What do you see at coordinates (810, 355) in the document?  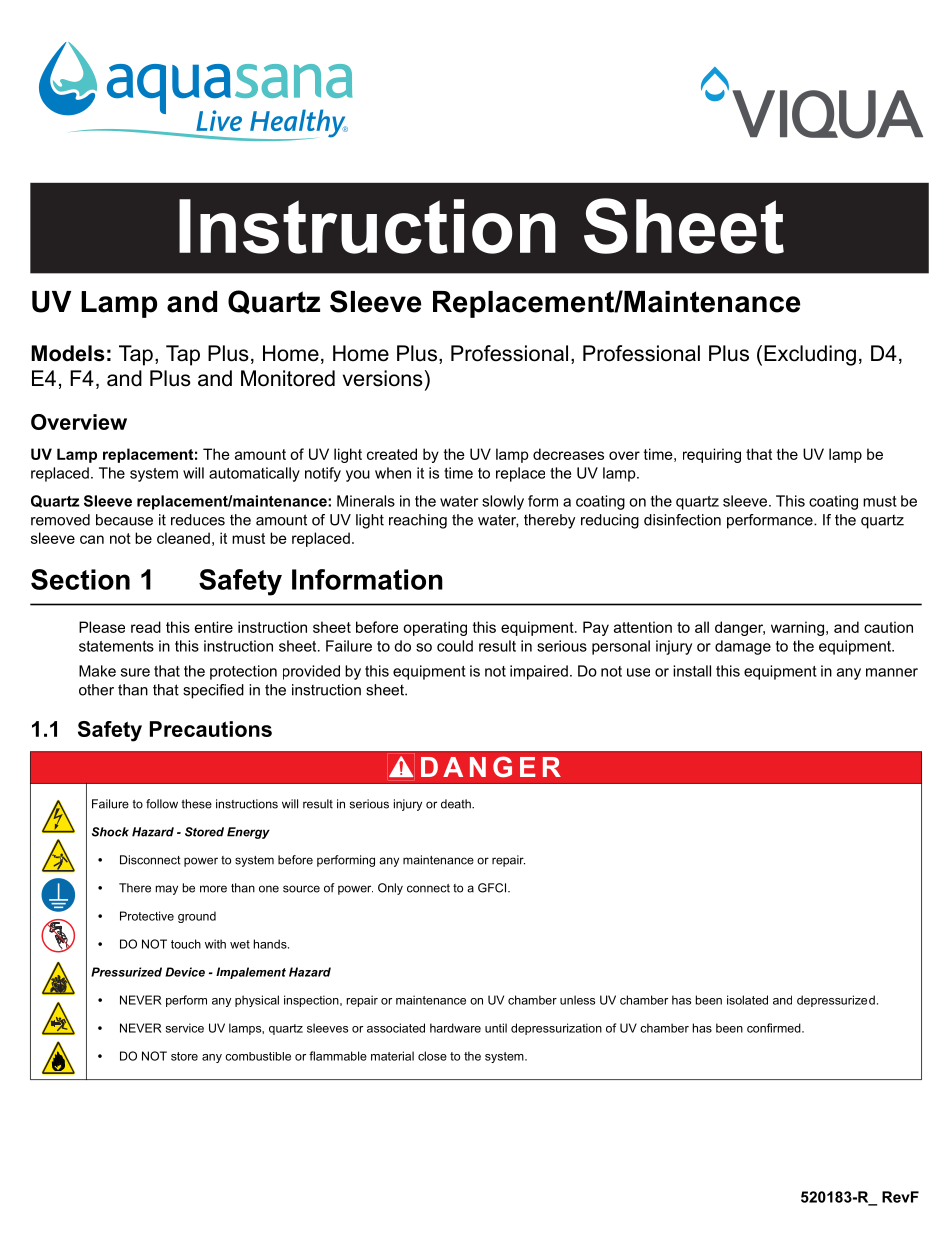 I see `Excluding` at bounding box center [810, 355].
